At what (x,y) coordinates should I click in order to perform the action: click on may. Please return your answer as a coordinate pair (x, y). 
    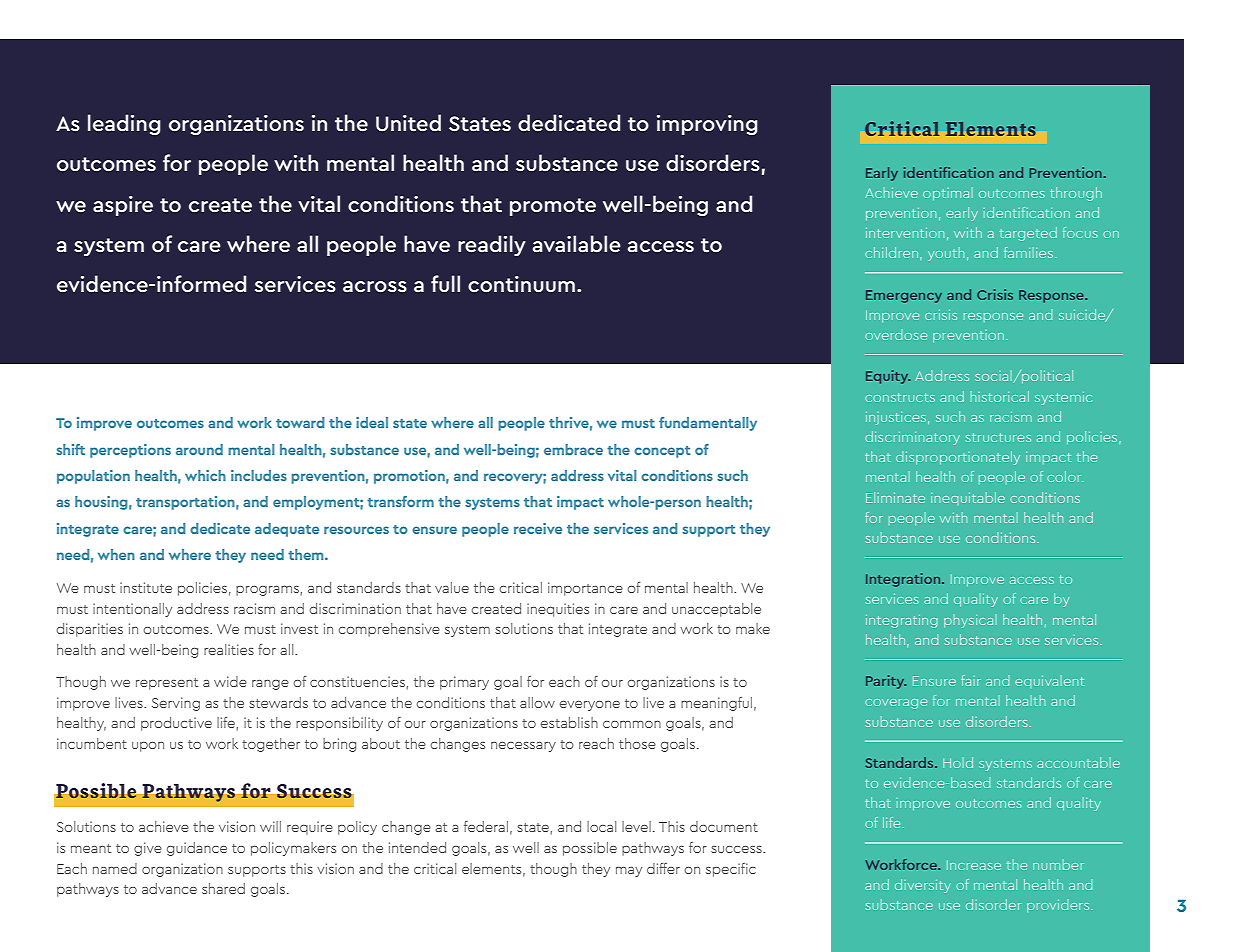
    Looking at the image, I should click on (629, 872).
